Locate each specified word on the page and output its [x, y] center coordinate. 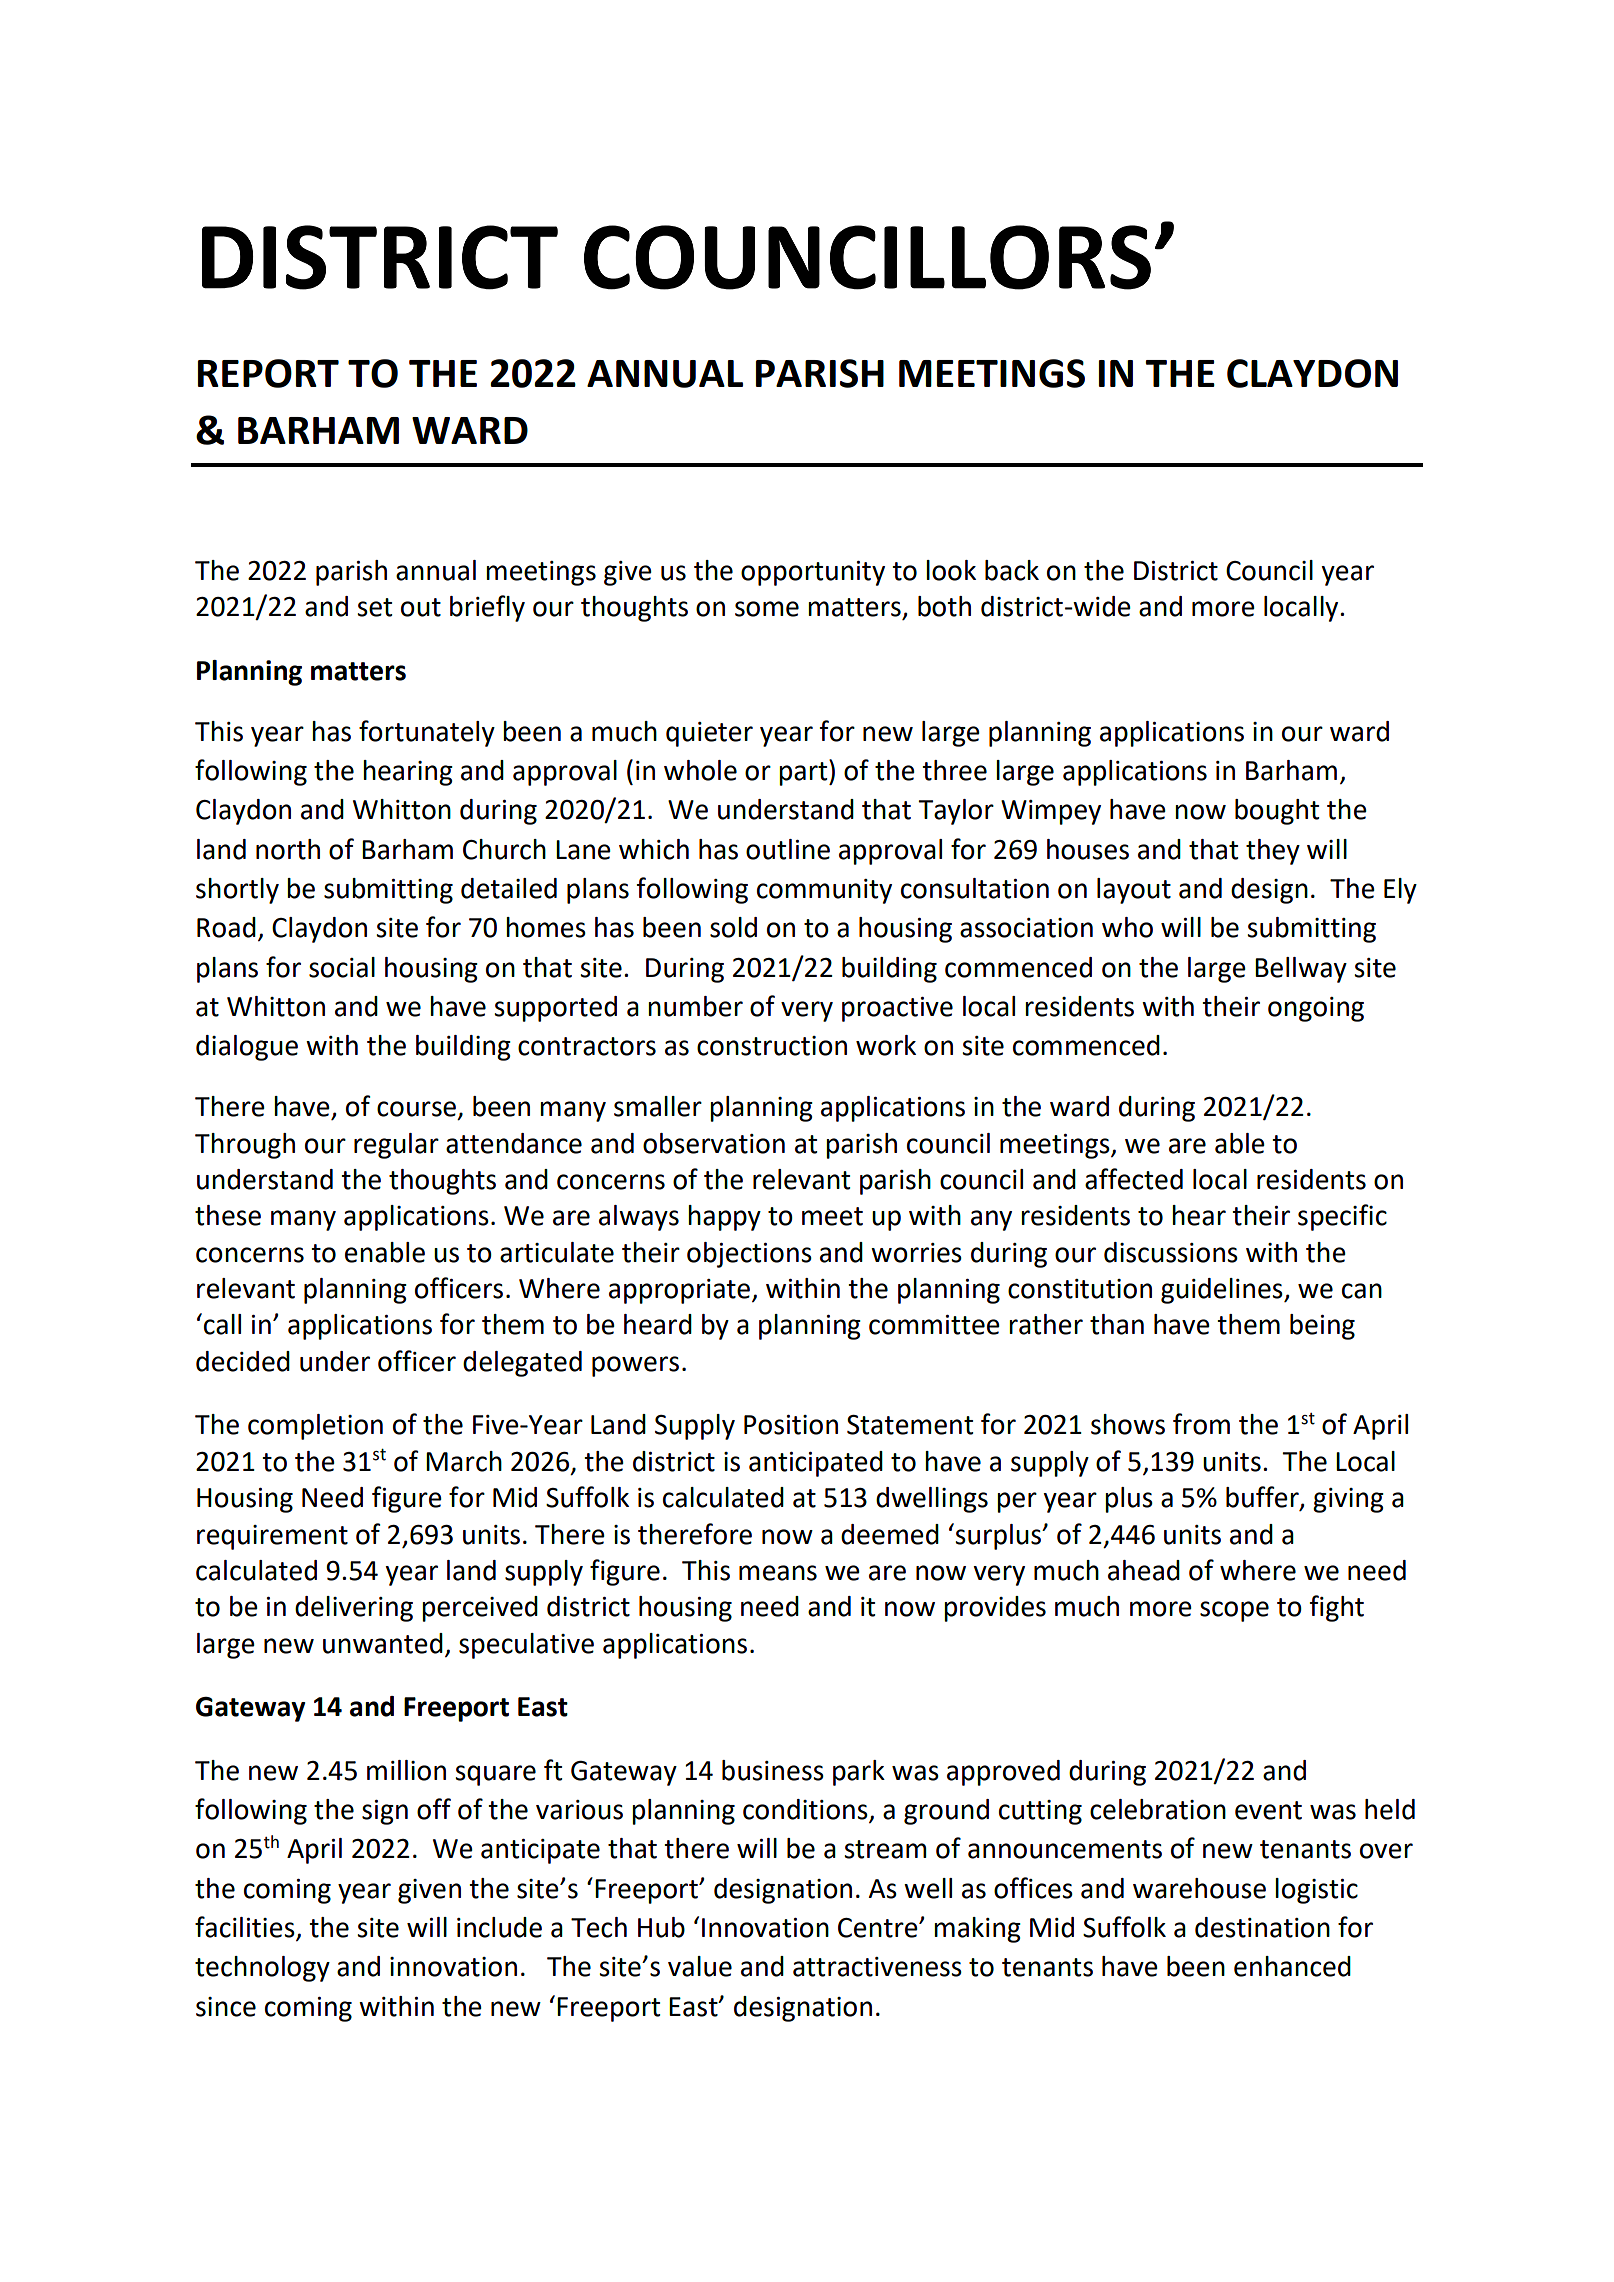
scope [1234, 1611]
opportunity [813, 573]
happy [724, 1218]
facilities [246, 1928]
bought [1277, 812]
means [778, 1573]
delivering [354, 1609]
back [1012, 570]
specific [1342, 1217]
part [804, 773]
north [288, 849]
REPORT [268, 373]
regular [396, 1146]
